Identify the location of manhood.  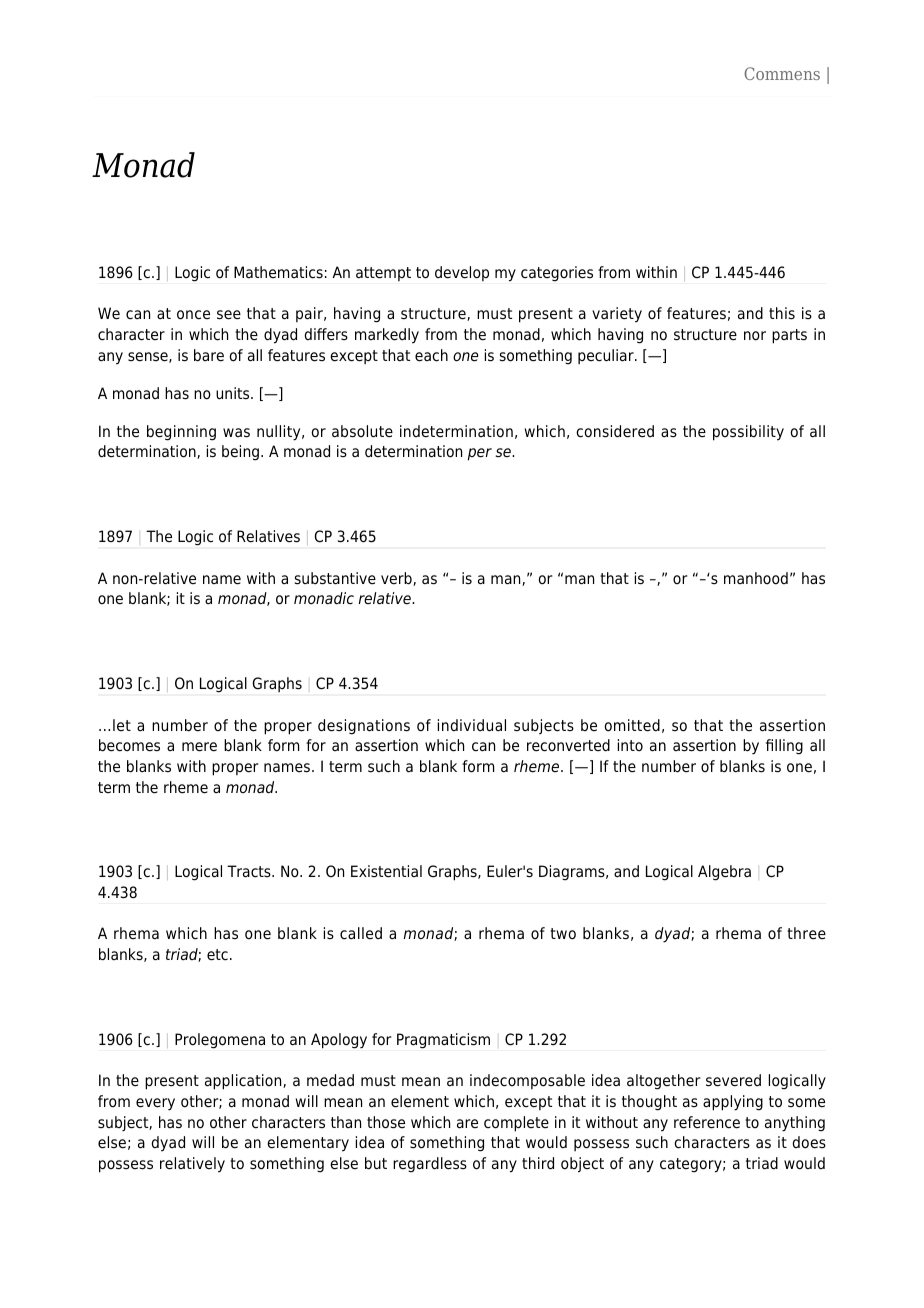
(756, 578).
